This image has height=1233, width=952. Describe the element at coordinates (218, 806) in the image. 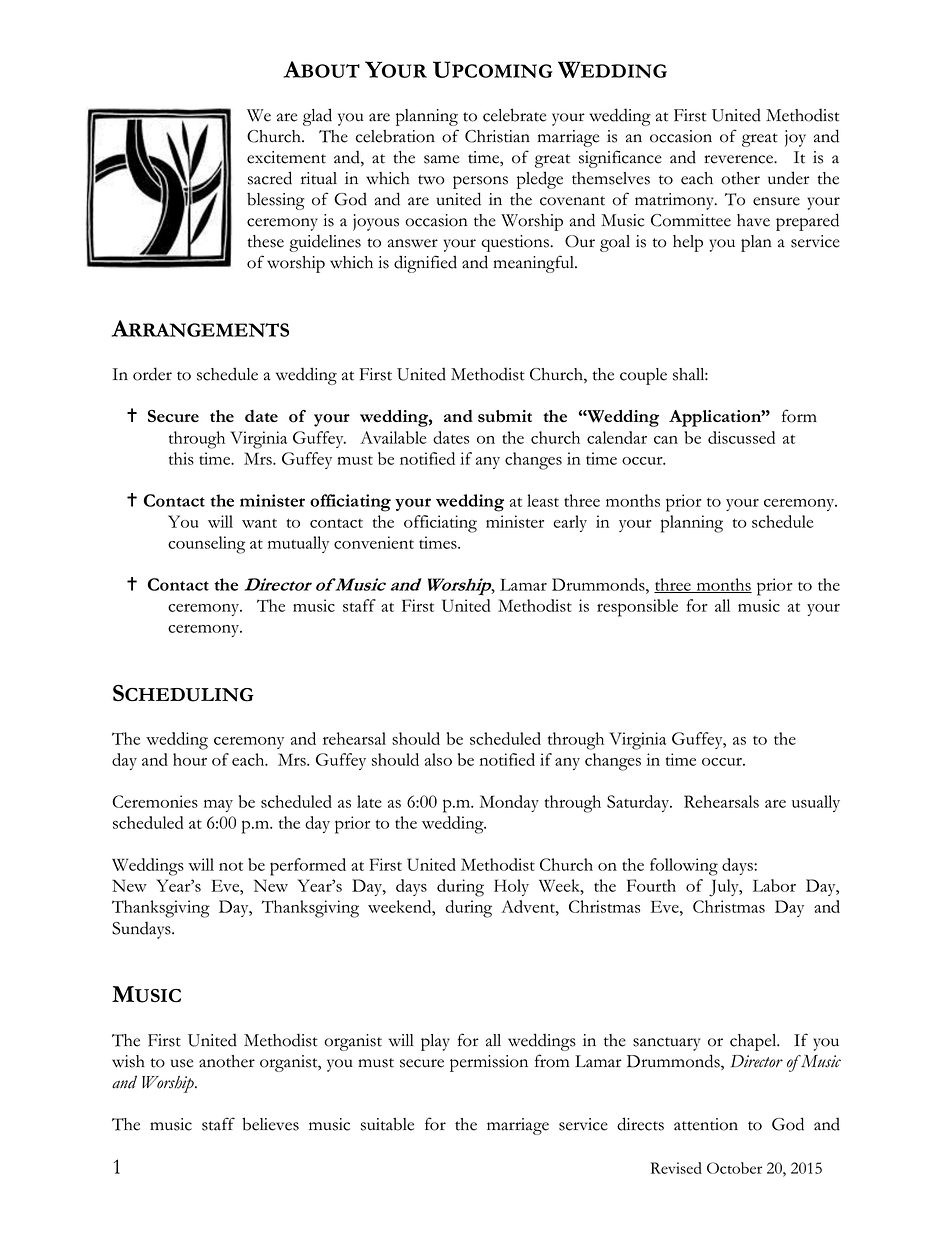

I see `may` at that location.
